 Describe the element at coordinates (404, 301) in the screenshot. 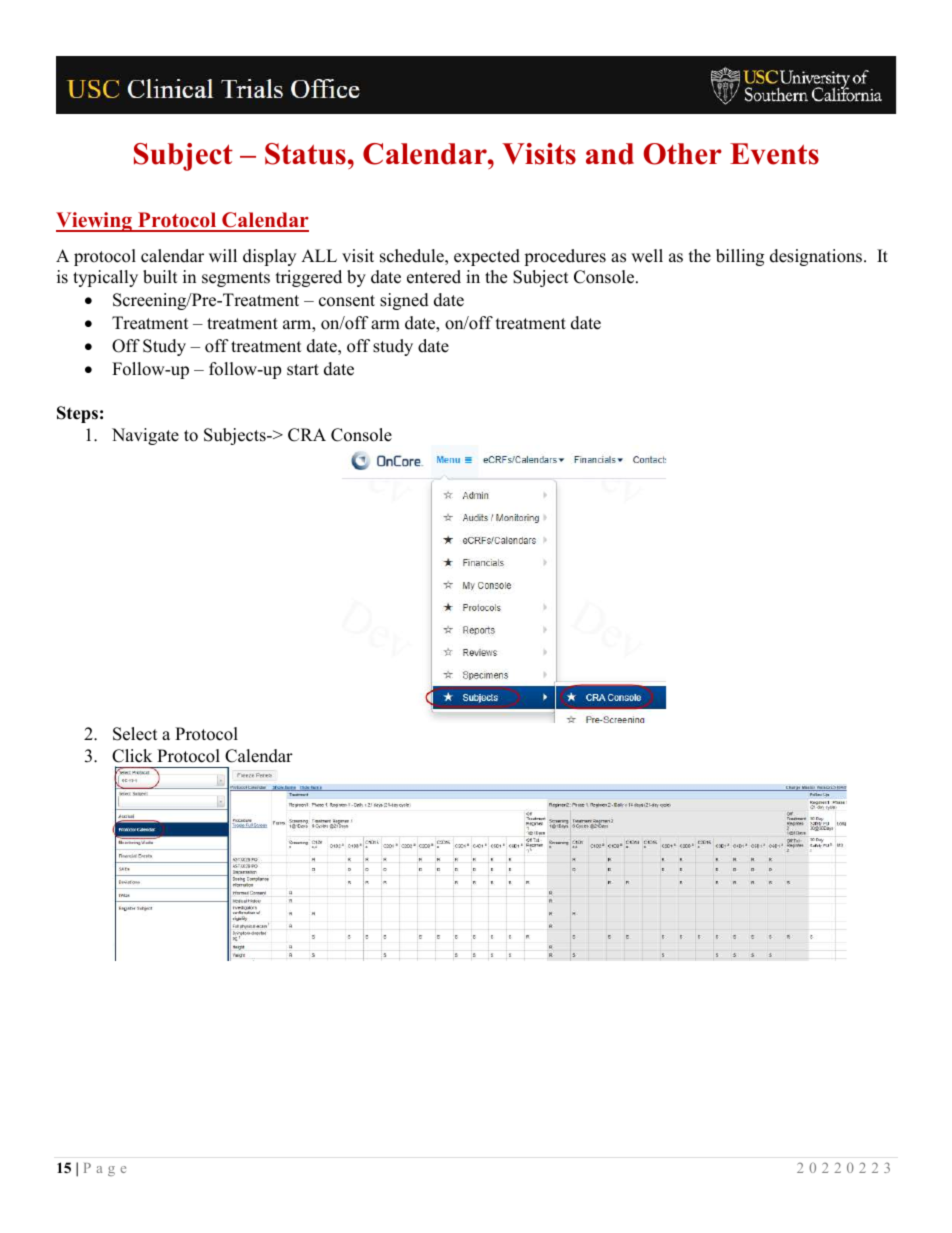

I see `signed` at that location.
